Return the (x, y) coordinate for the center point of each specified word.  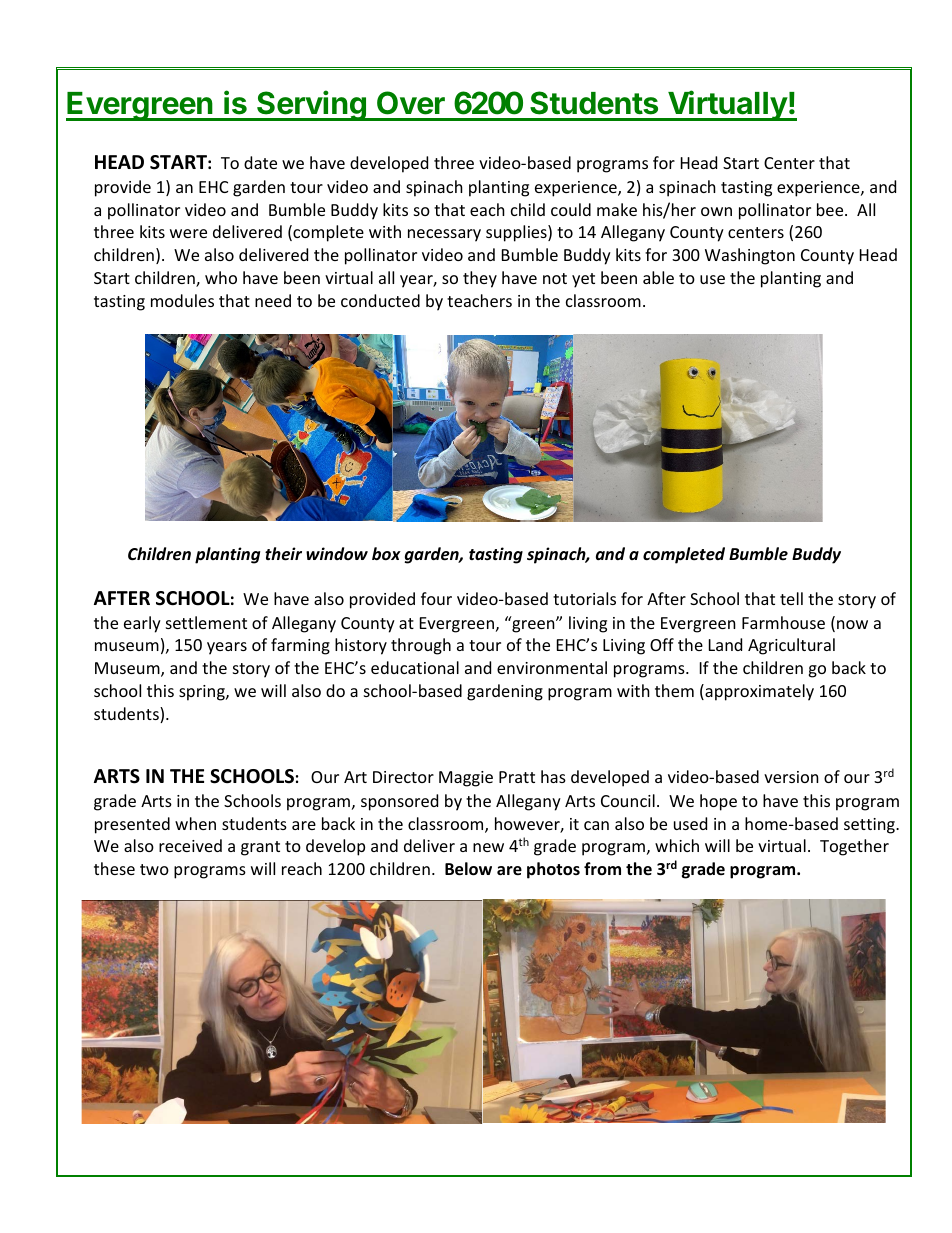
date (260, 162)
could (571, 209)
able (658, 277)
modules (182, 300)
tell (791, 598)
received (190, 845)
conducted (380, 300)
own (716, 211)
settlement (206, 622)
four (436, 598)
